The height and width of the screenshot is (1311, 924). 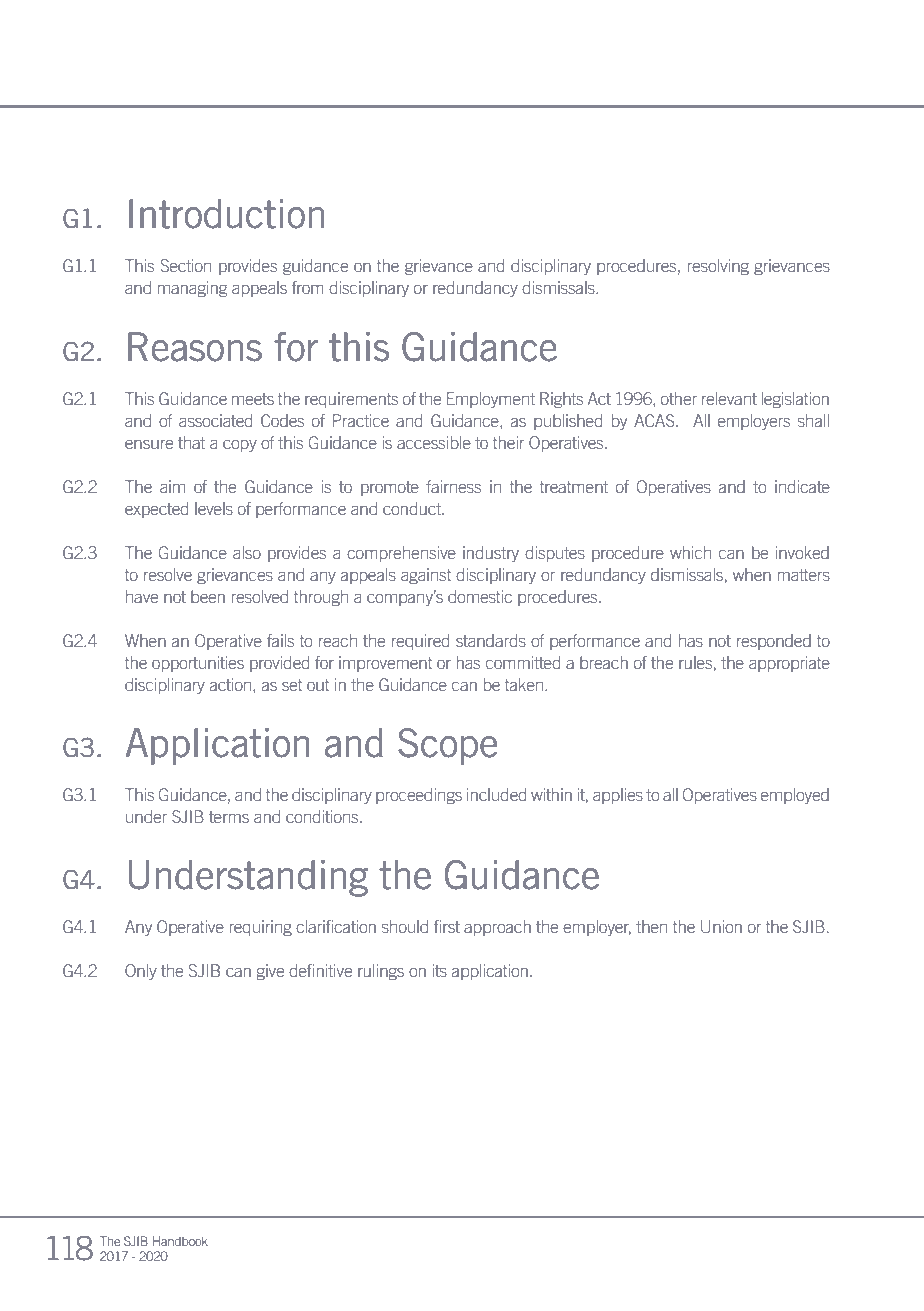 What do you see at coordinates (232, 686) in the screenshot?
I see `action` at bounding box center [232, 686].
